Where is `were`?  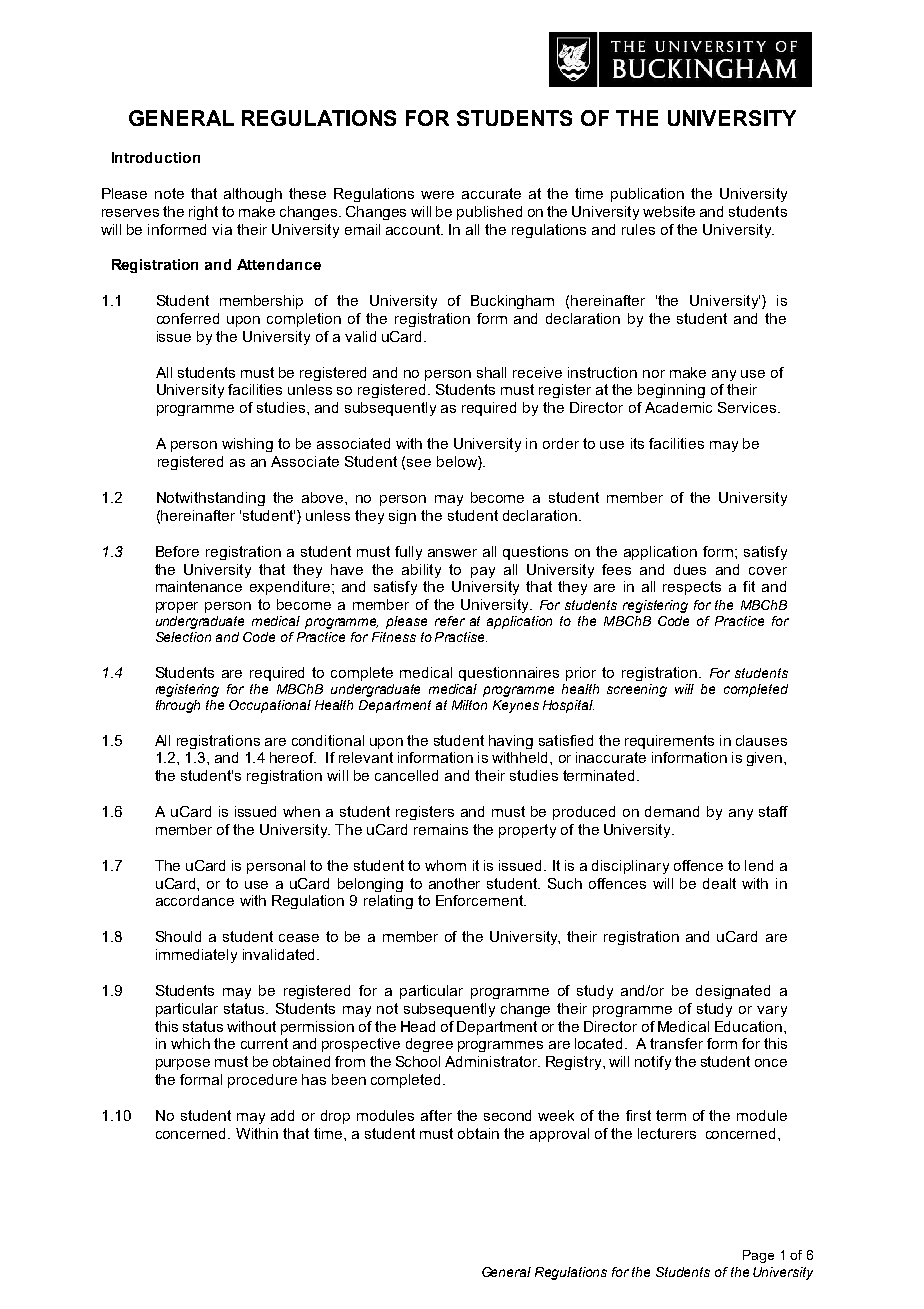 were is located at coordinates (437, 195).
